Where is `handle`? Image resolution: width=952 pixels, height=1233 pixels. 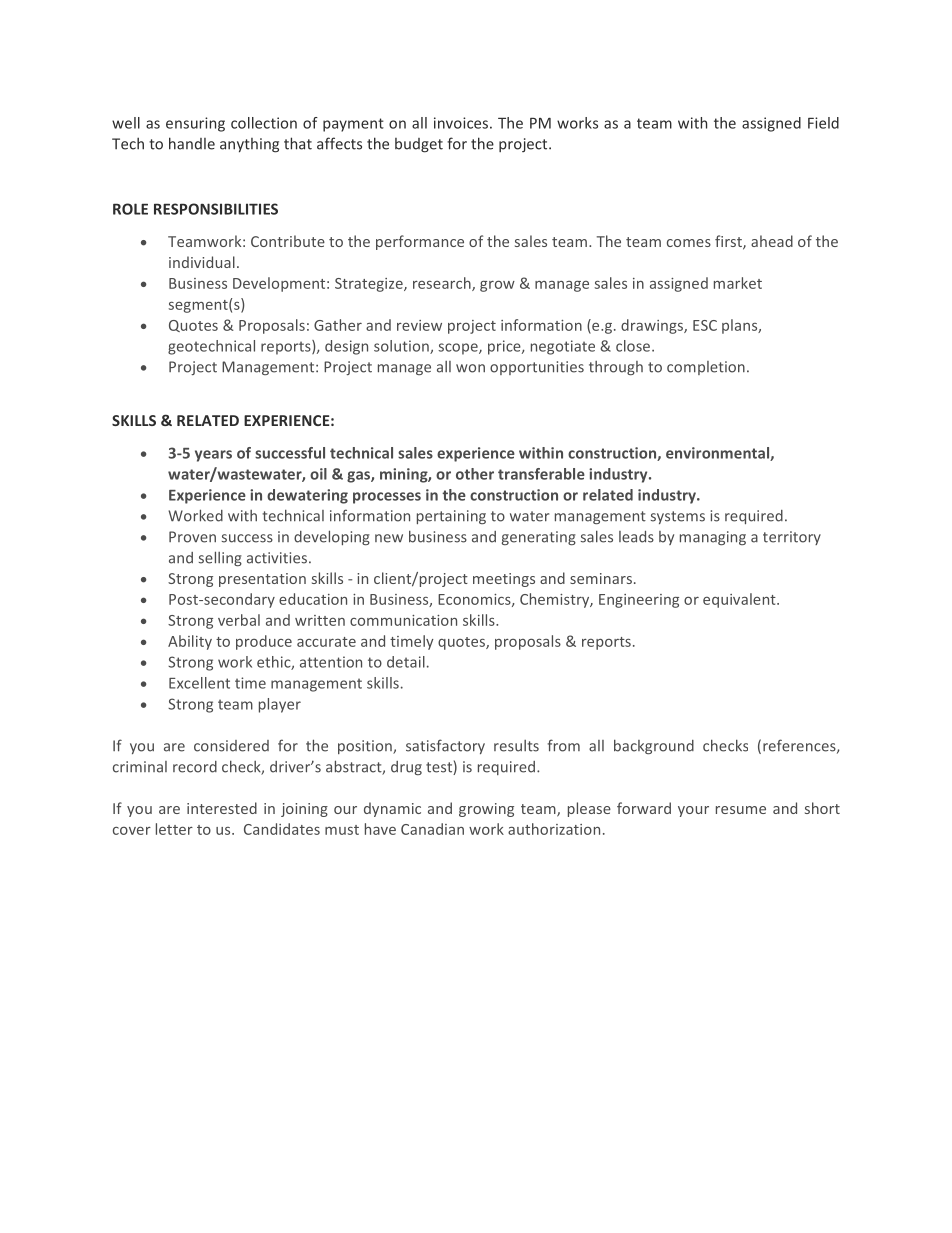 handle is located at coordinates (192, 143).
